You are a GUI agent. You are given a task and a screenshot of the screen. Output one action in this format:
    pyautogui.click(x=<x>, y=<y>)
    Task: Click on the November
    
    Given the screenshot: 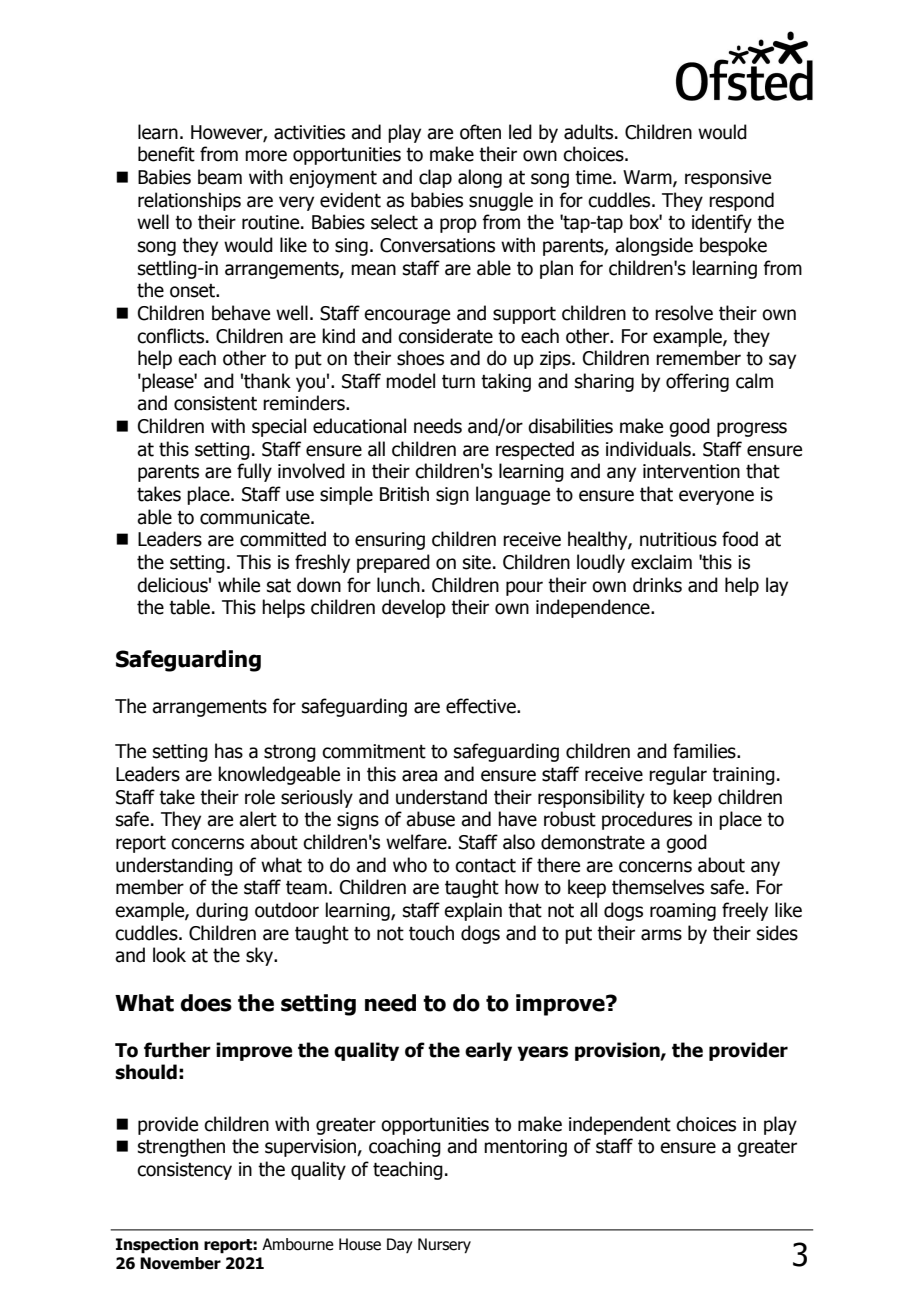 What is the action you would take?
    pyautogui.click(x=180, y=1263)
